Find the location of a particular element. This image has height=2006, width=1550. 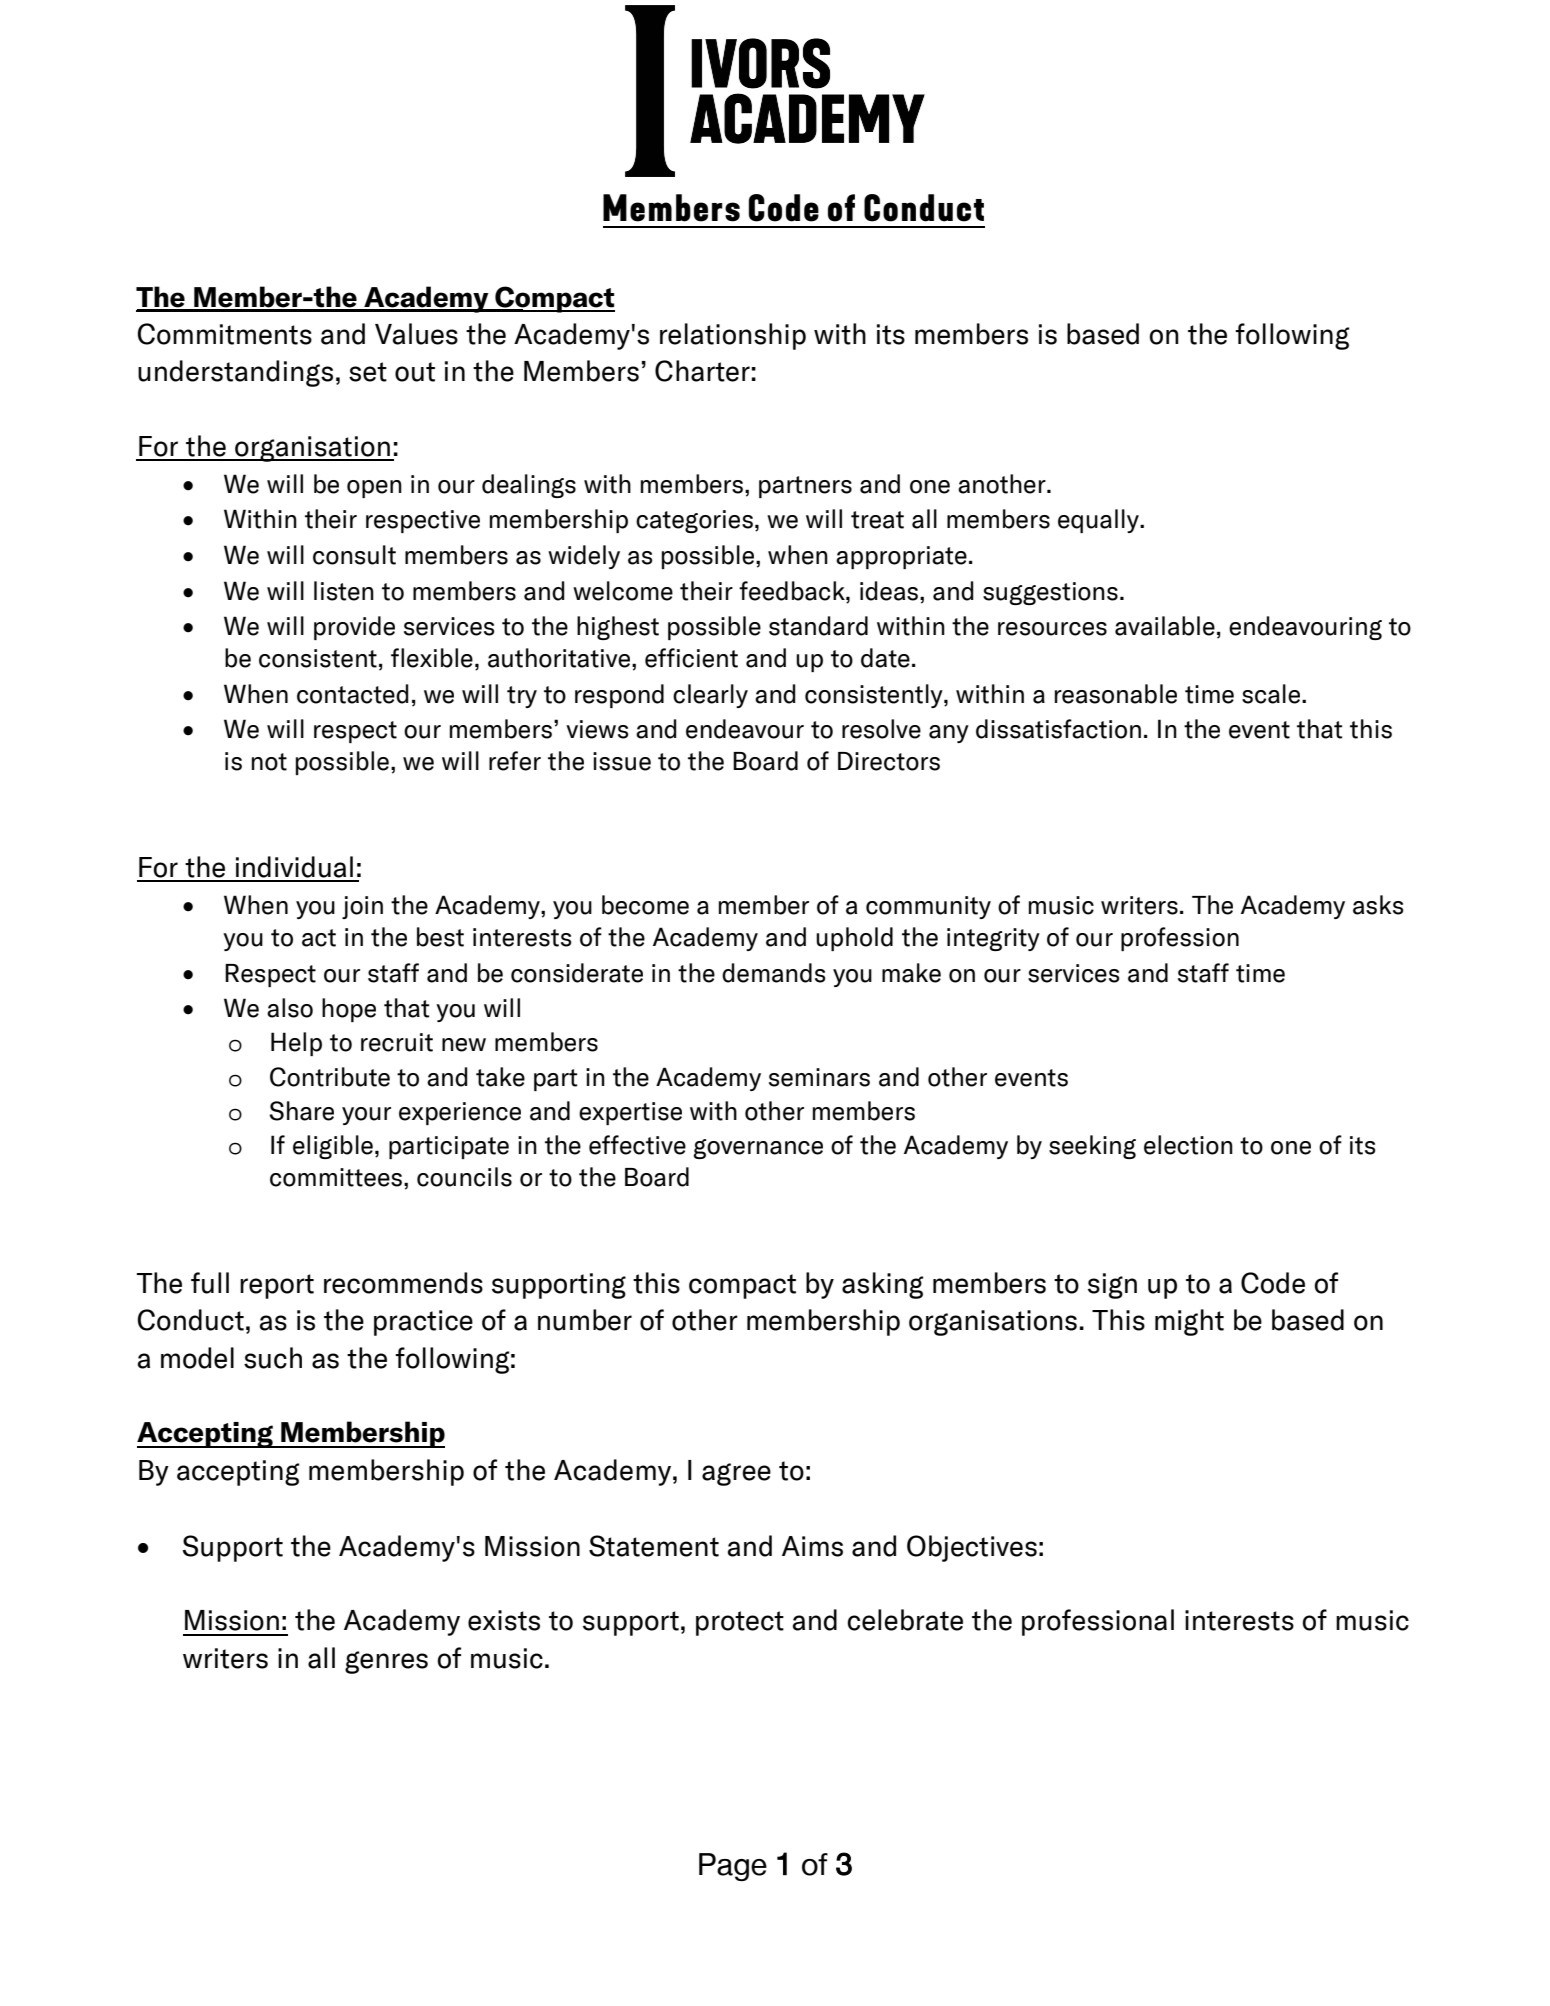

genres is located at coordinates (386, 1662).
